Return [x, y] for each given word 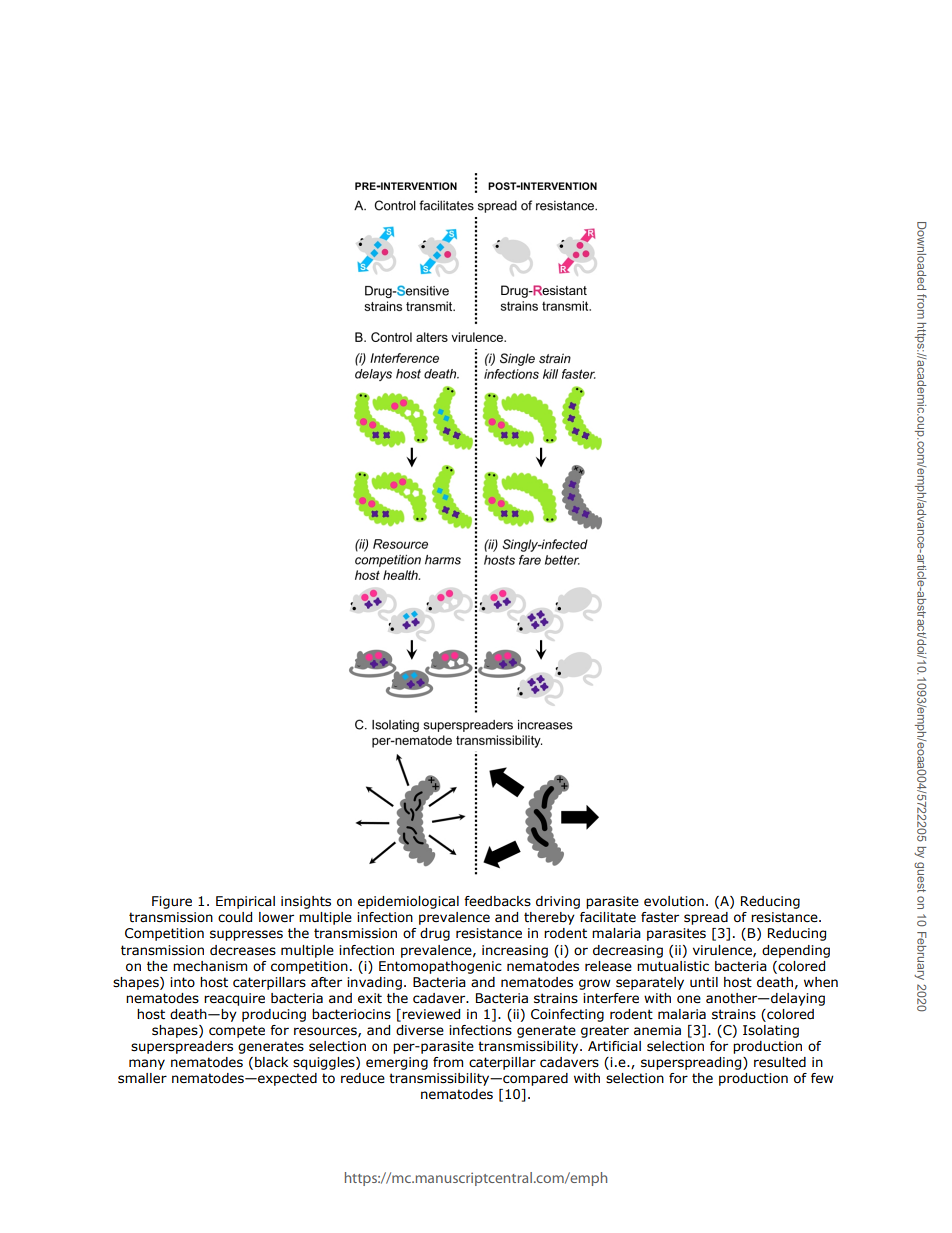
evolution [674, 901]
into [182, 982]
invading [374, 983]
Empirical [245, 902]
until [704, 982]
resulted [780, 1062]
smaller [142, 1078]
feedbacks [497, 901]
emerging [397, 1063]
